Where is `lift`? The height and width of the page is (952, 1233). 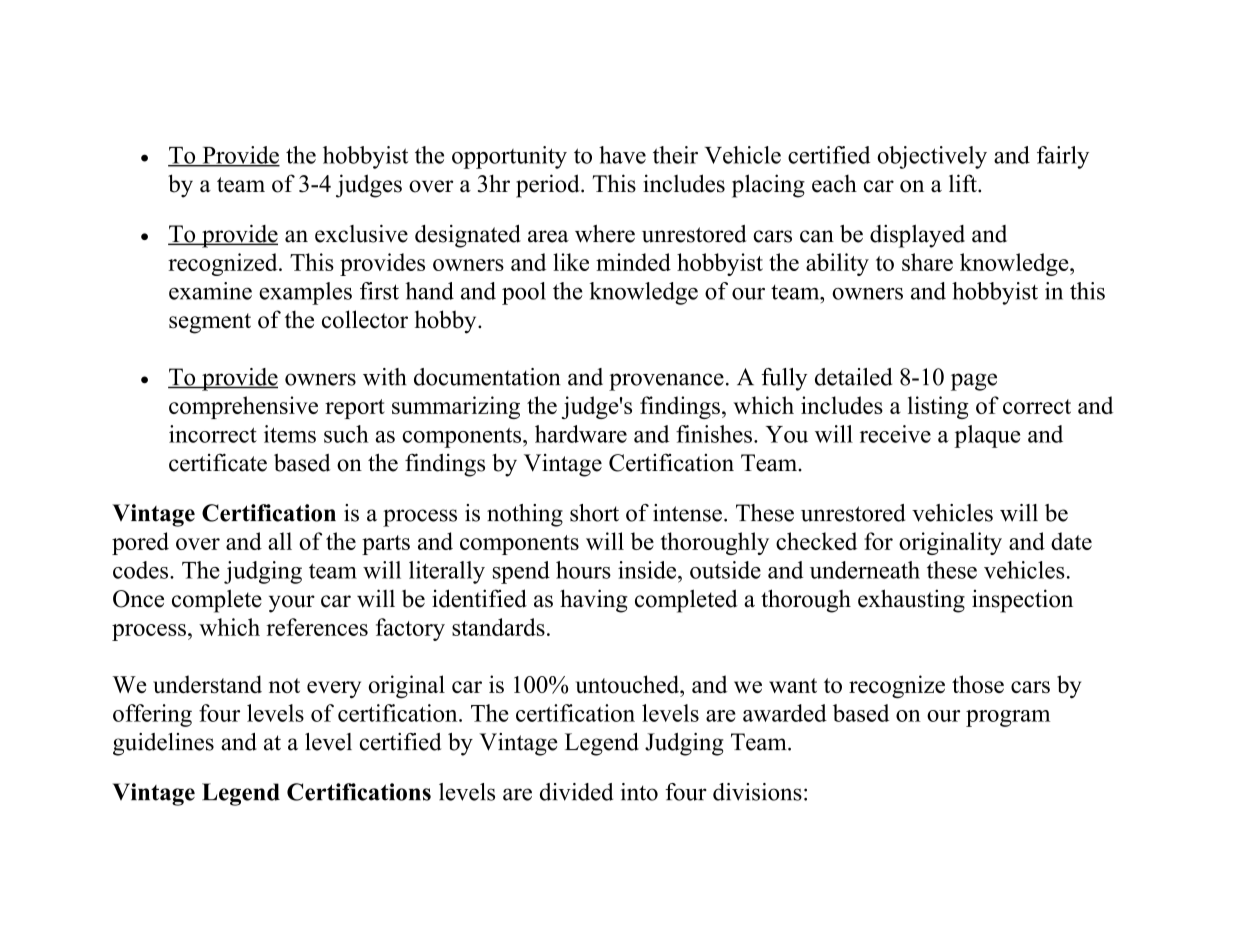
lift is located at coordinates (964, 183).
